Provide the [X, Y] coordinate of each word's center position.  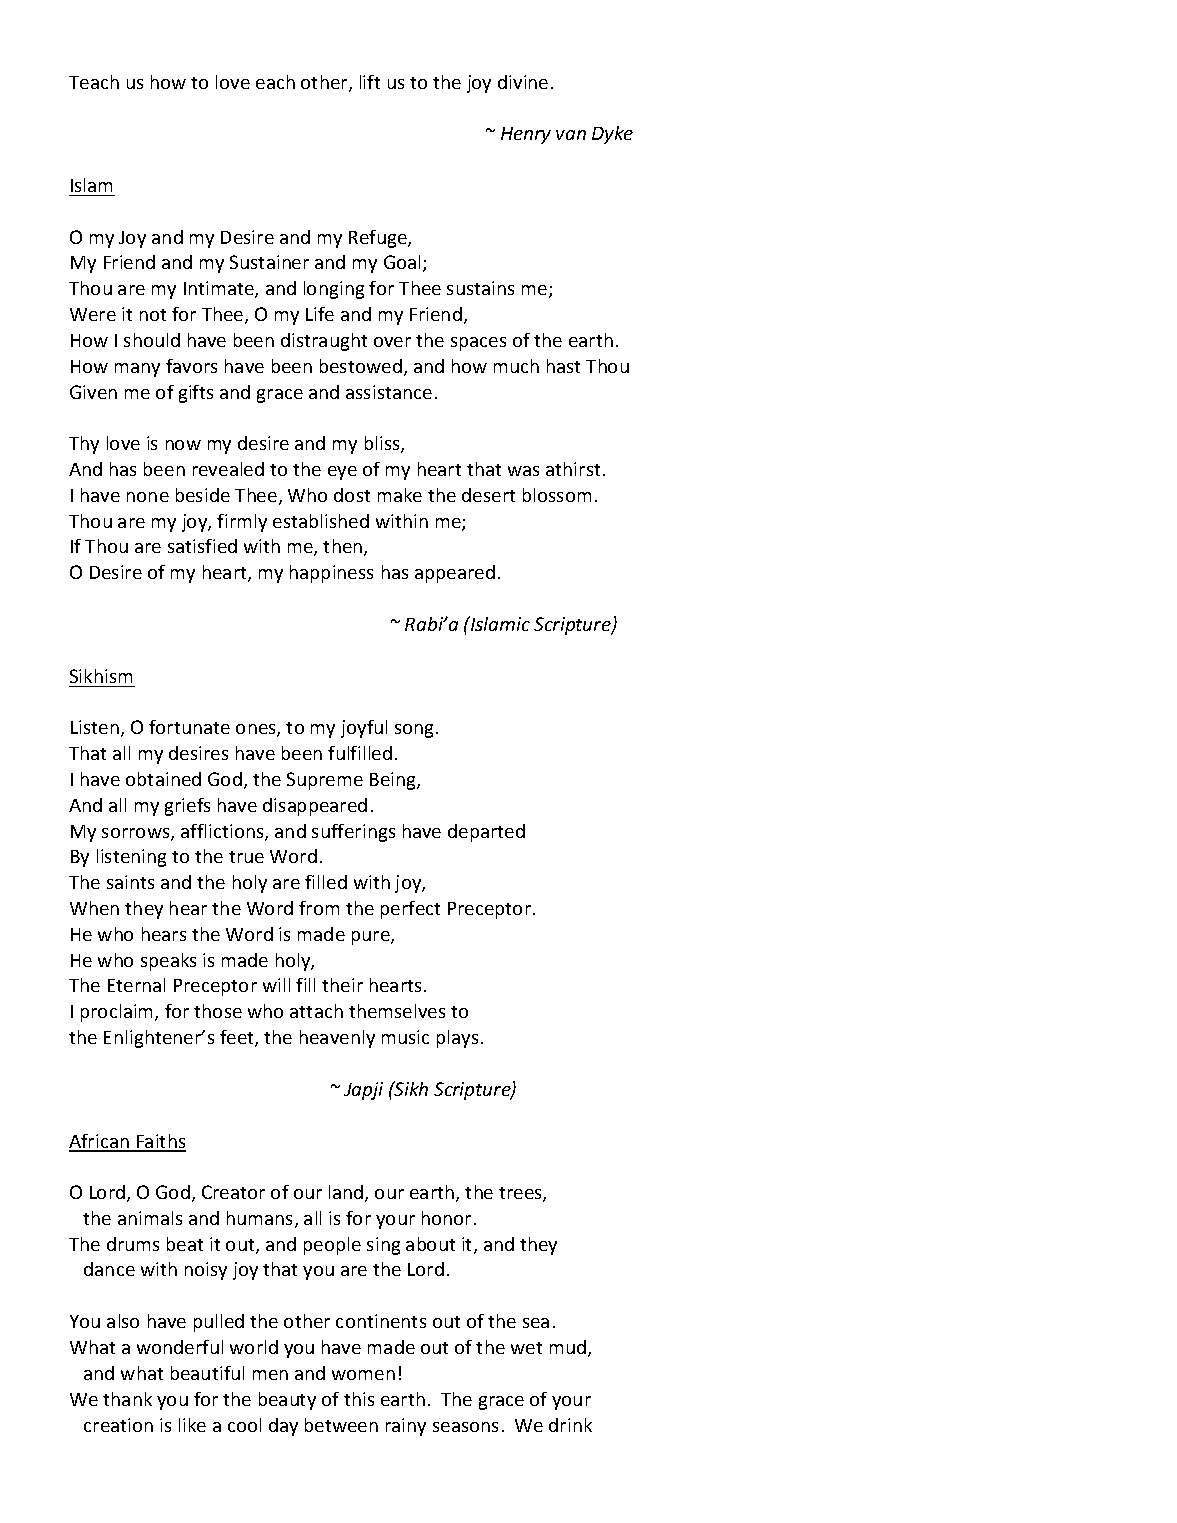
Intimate [220, 289]
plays [457, 1039]
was [523, 471]
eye [342, 473]
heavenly [337, 1039]
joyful [364, 729]
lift [370, 82]
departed [486, 833]
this [359, 1399]
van [571, 135]
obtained [163, 779]
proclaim [118, 1013]
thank [127, 1399]
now [183, 445]
